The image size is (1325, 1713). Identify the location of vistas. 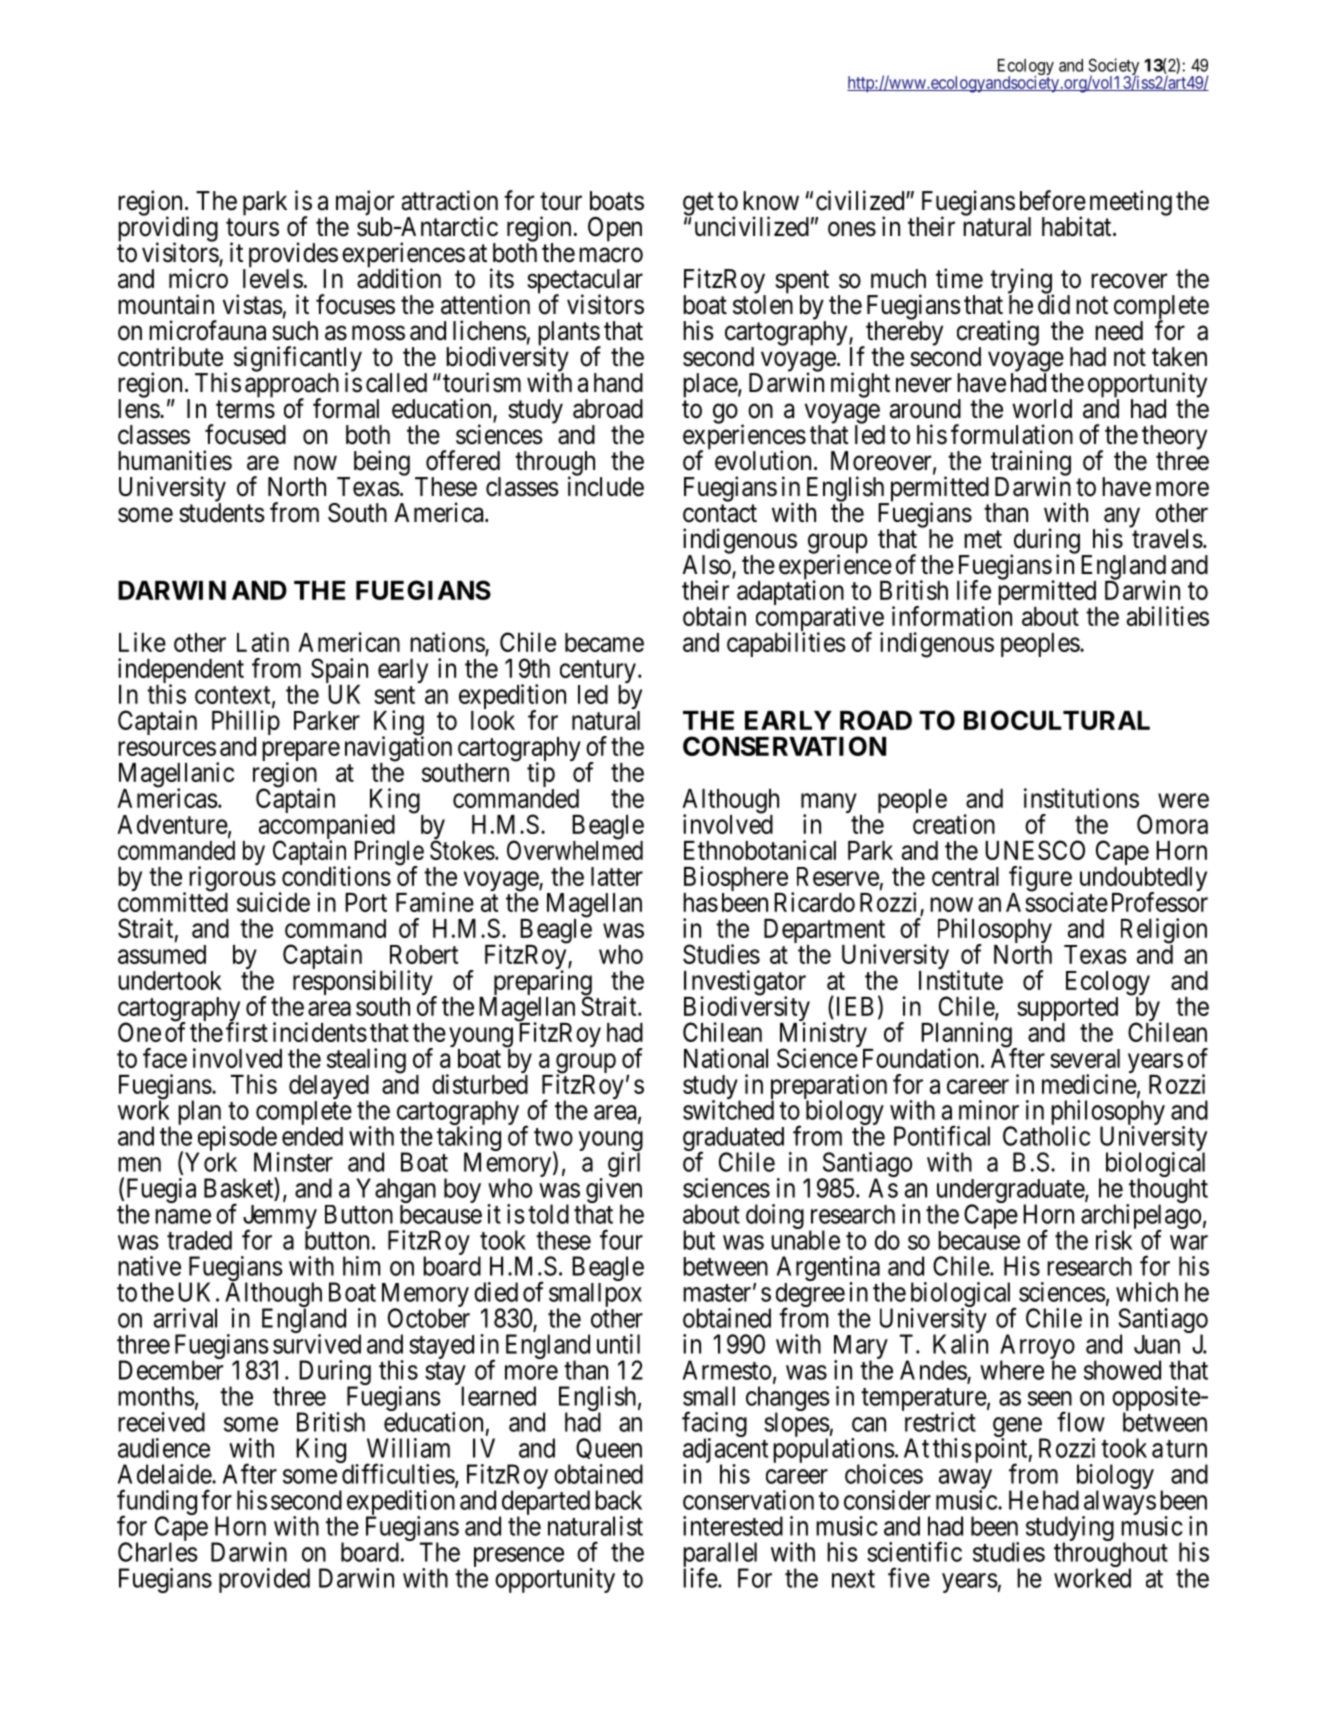
(253, 304).
